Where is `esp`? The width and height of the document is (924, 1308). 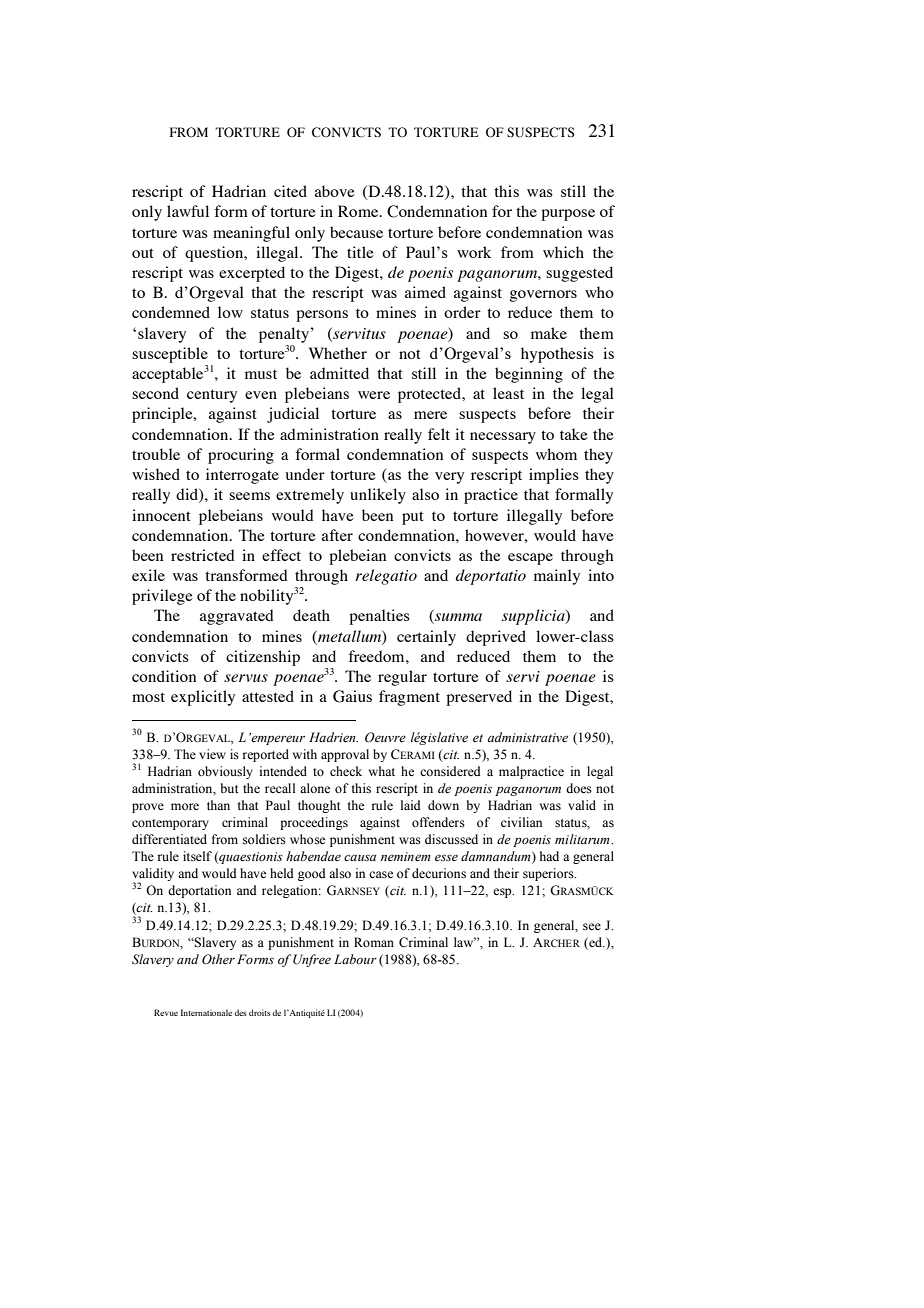 esp is located at coordinates (503, 893).
